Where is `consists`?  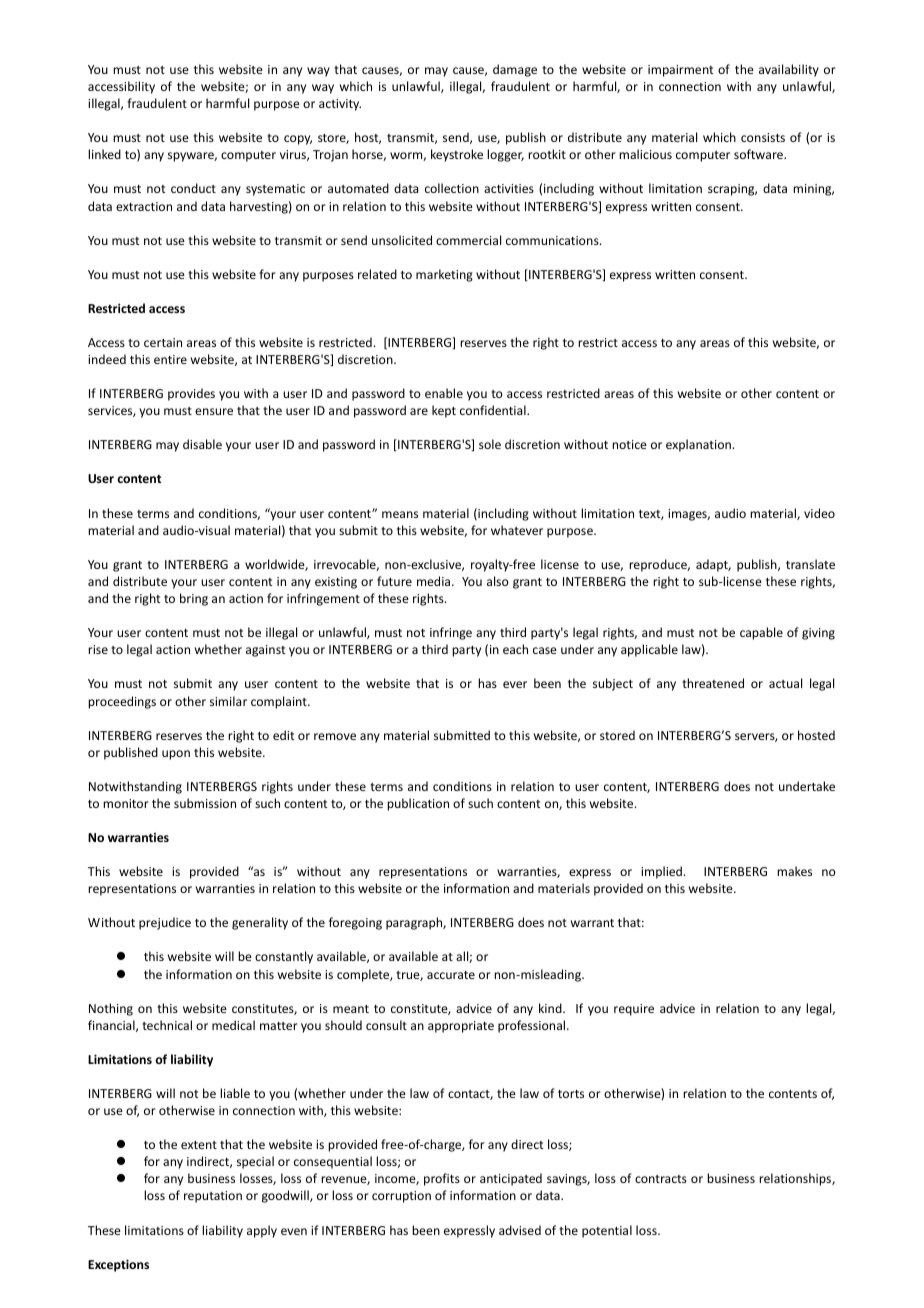 consists is located at coordinates (763, 137).
